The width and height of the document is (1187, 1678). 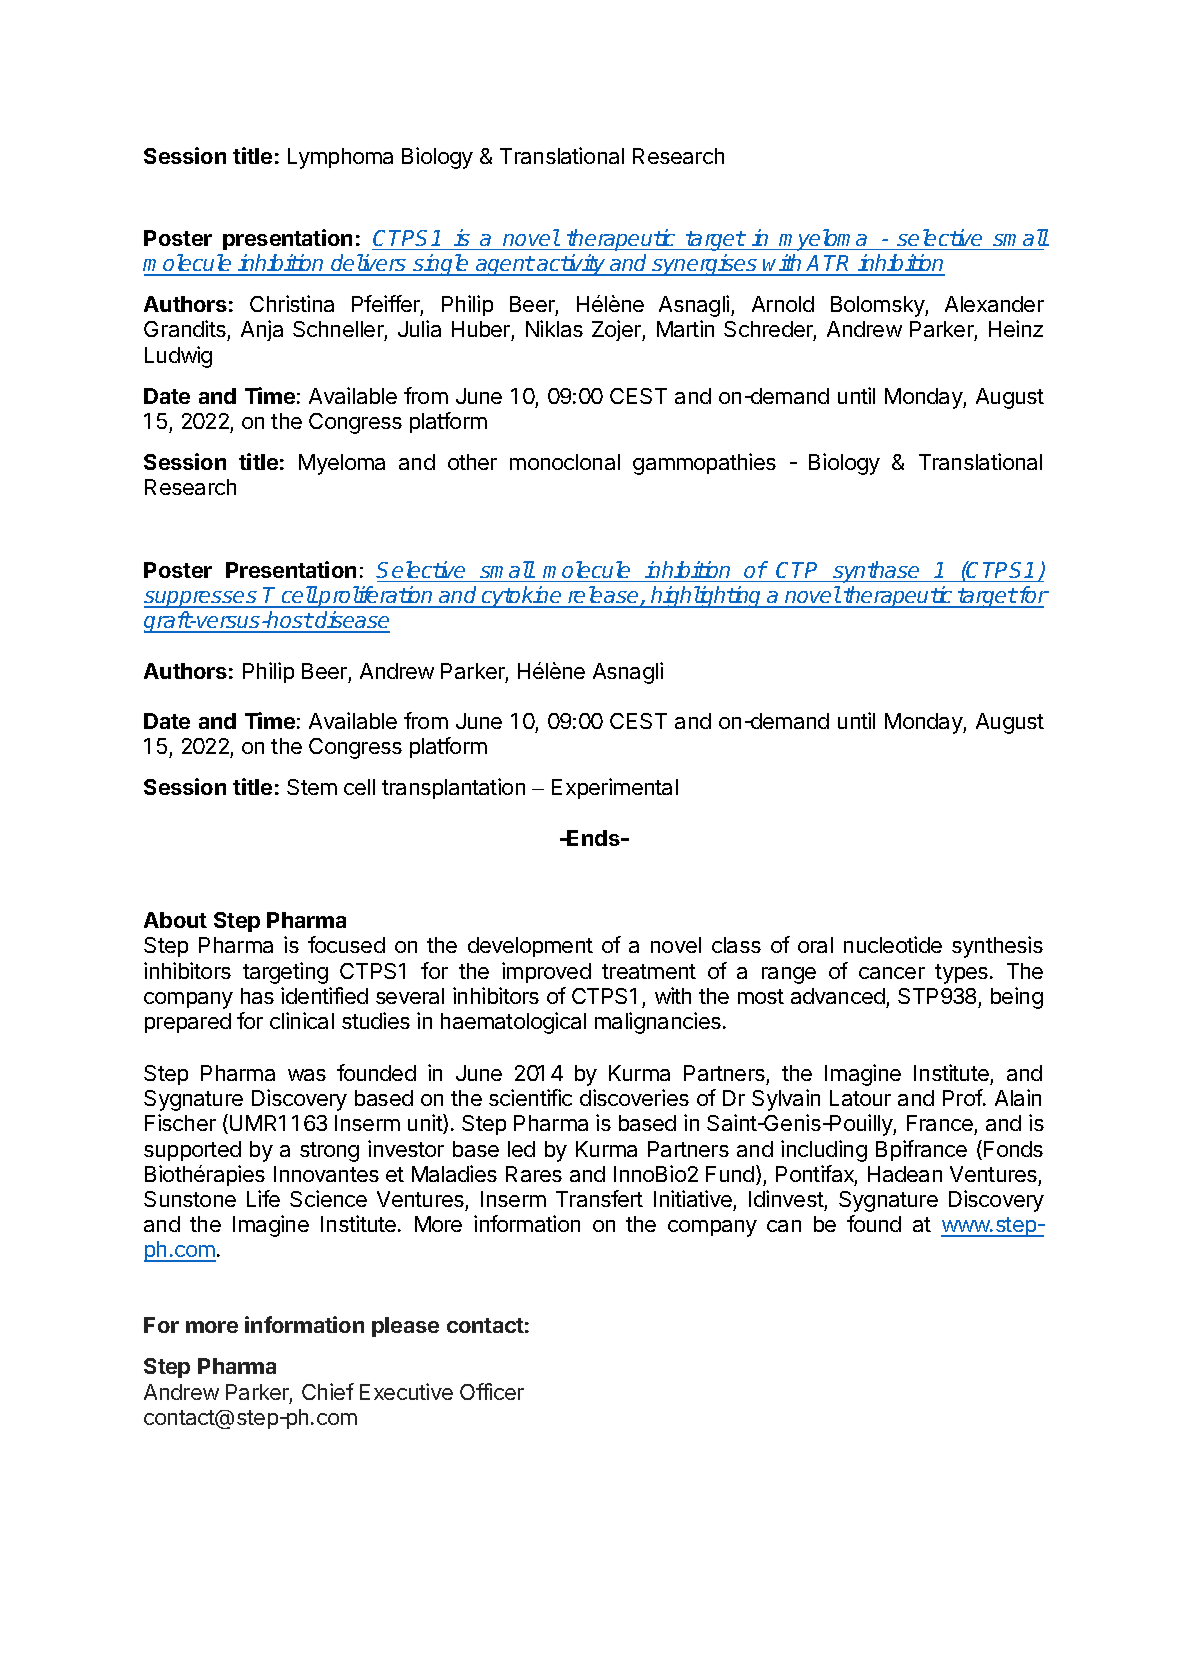 What do you see at coordinates (571, 265) in the document?
I see `activity` at bounding box center [571, 265].
